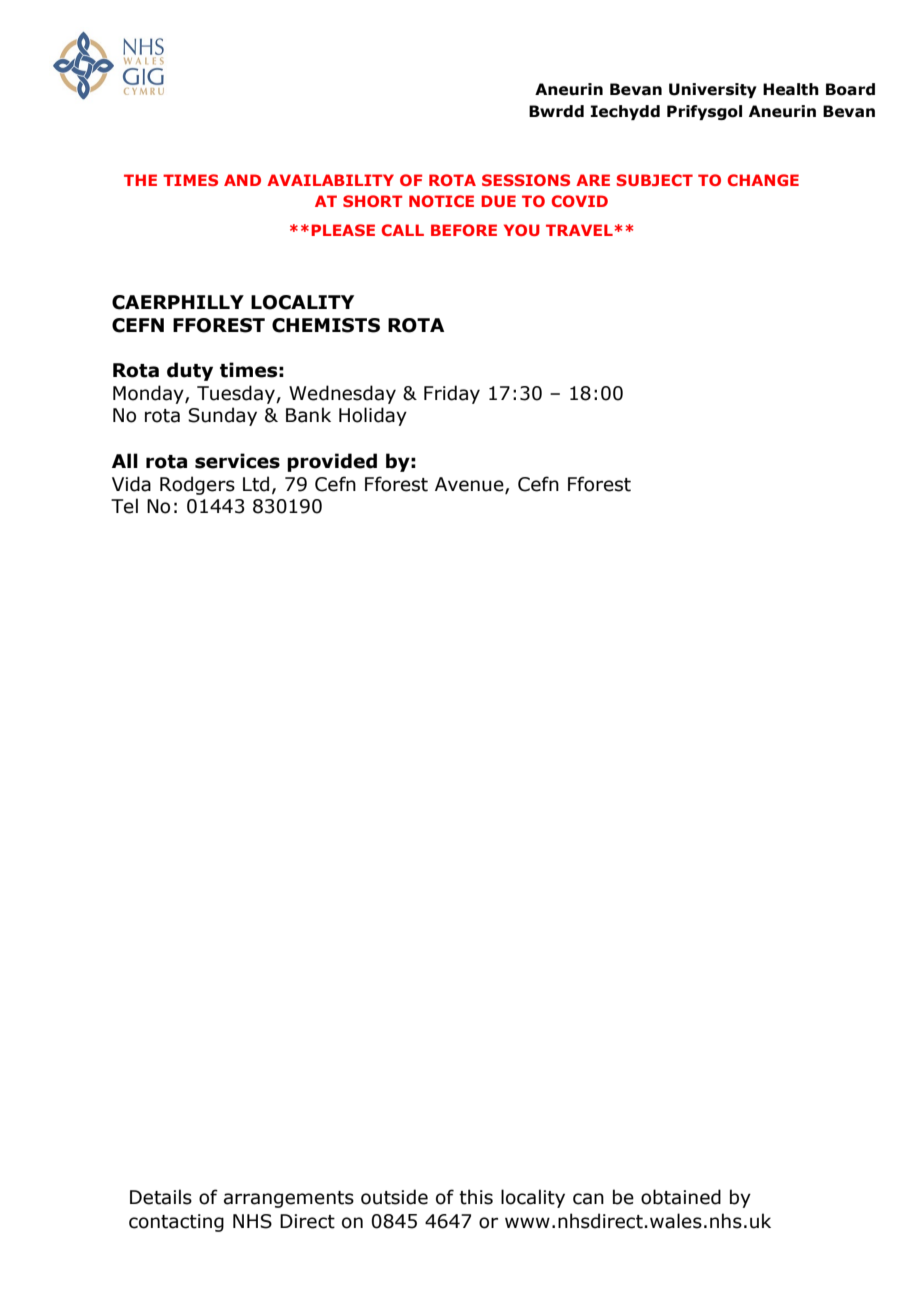 The width and height of the screenshot is (924, 1308). I want to click on Avenue, so click(470, 485).
